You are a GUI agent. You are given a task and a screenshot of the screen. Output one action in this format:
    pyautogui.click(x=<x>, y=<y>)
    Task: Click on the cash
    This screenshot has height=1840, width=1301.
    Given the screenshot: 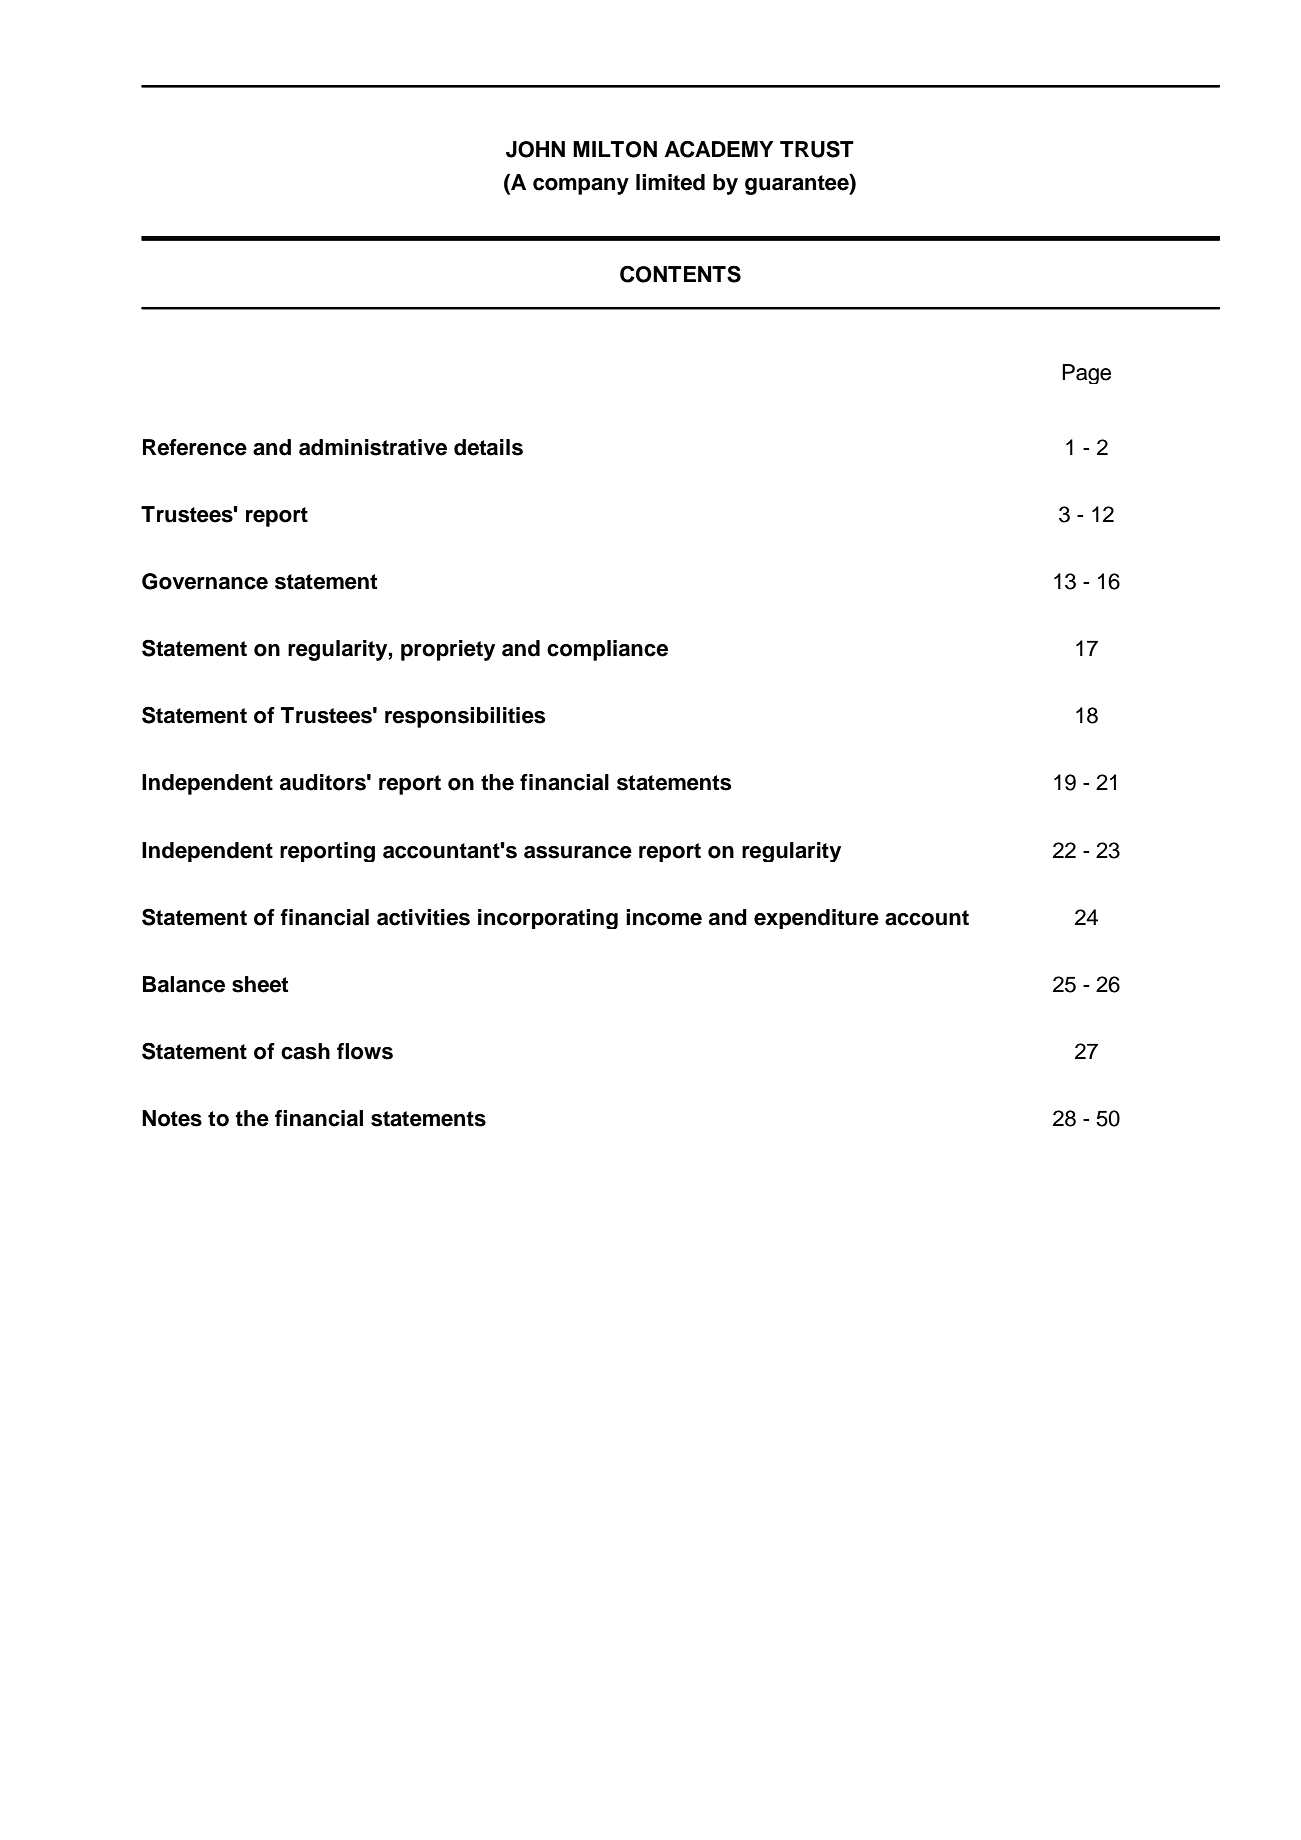 What is the action you would take?
    pyautogui.click(x=305, y=1051)
